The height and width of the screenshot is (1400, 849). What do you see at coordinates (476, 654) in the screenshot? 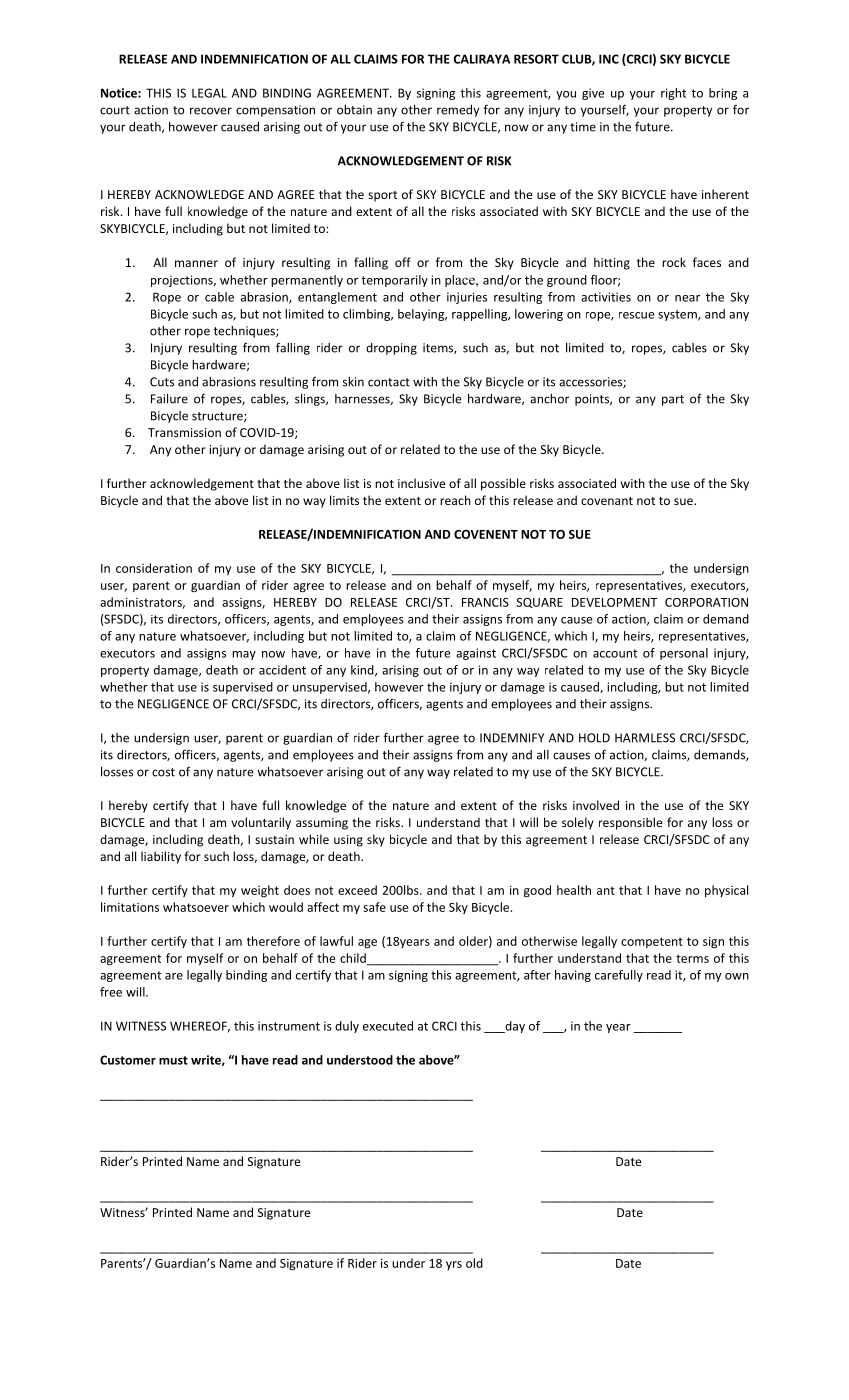
I see `against` at bounding box center [476, 654].
